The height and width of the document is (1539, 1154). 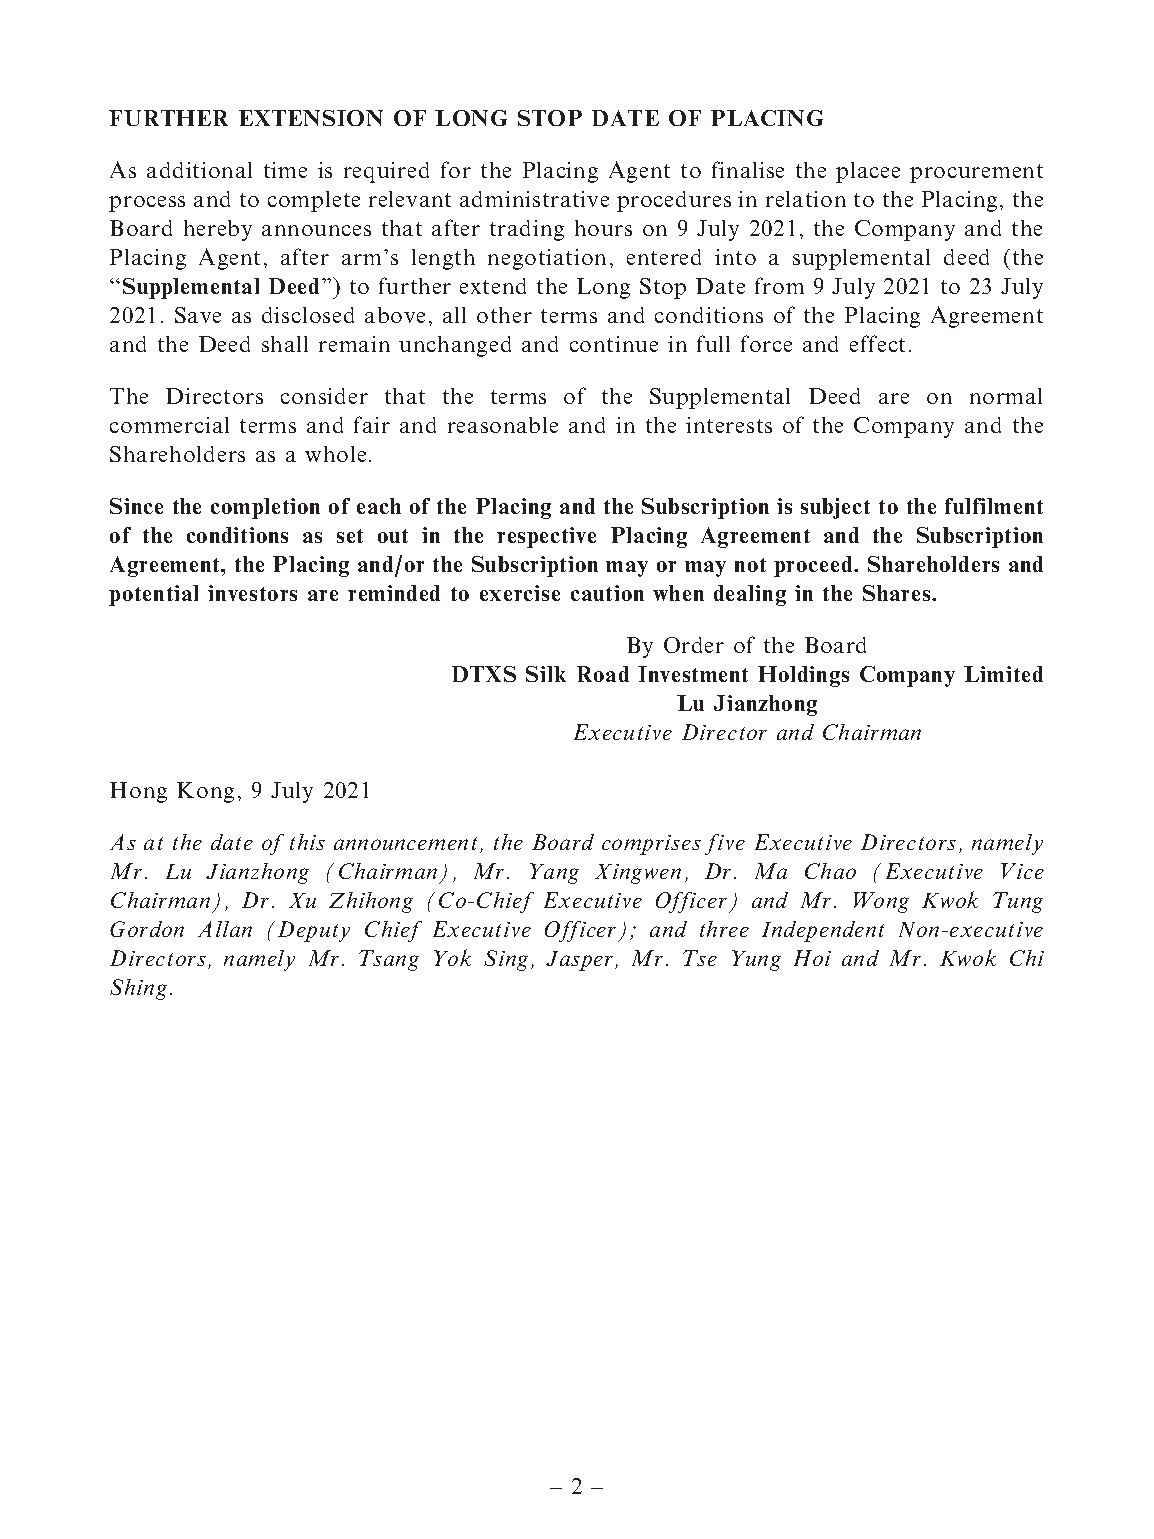 What do you see at coordinates (225, 929) in the document?
I see `Allan` at bounding box center [225, 929].
